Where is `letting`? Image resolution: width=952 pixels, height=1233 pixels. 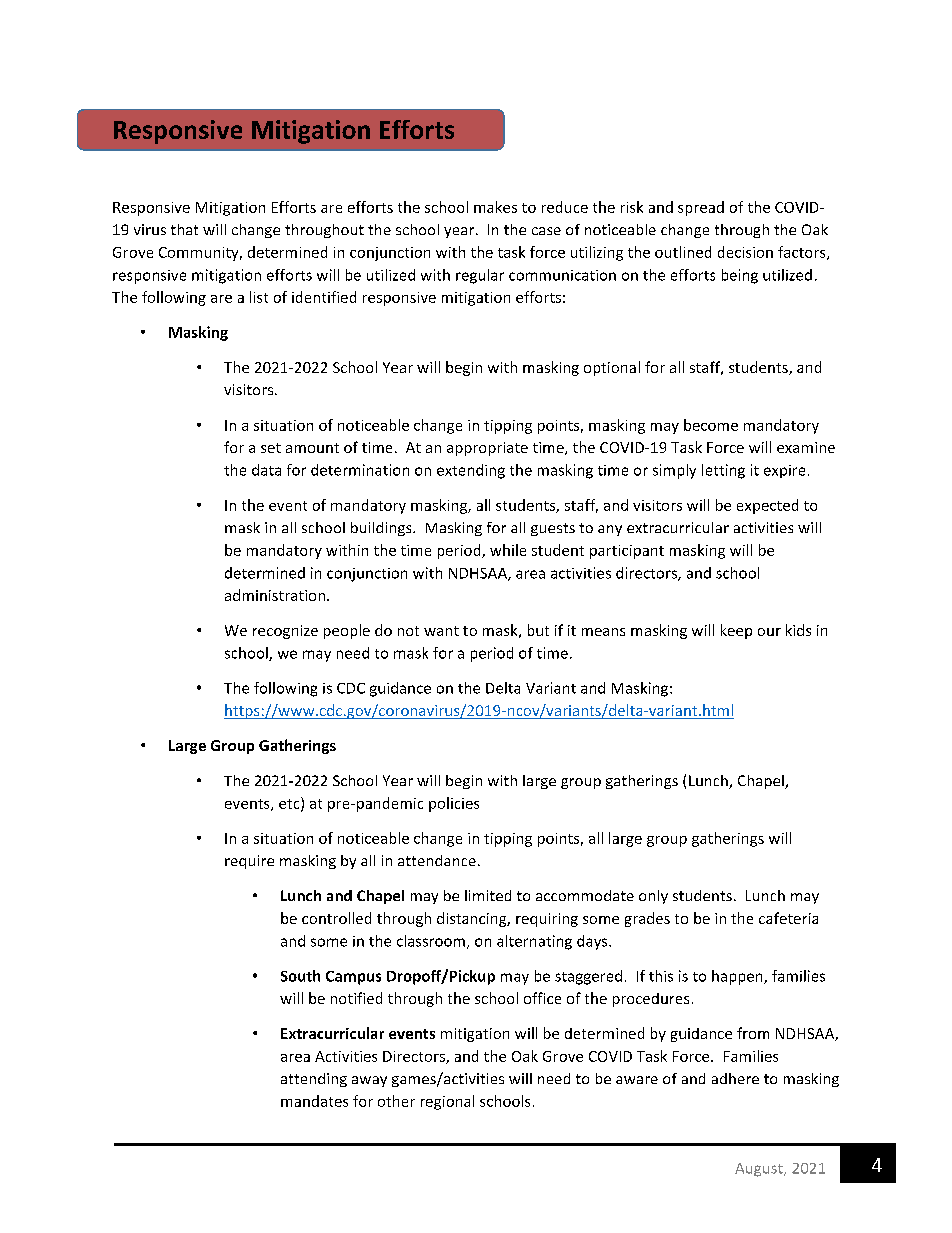 letting is located at coordinates (723, 471).
